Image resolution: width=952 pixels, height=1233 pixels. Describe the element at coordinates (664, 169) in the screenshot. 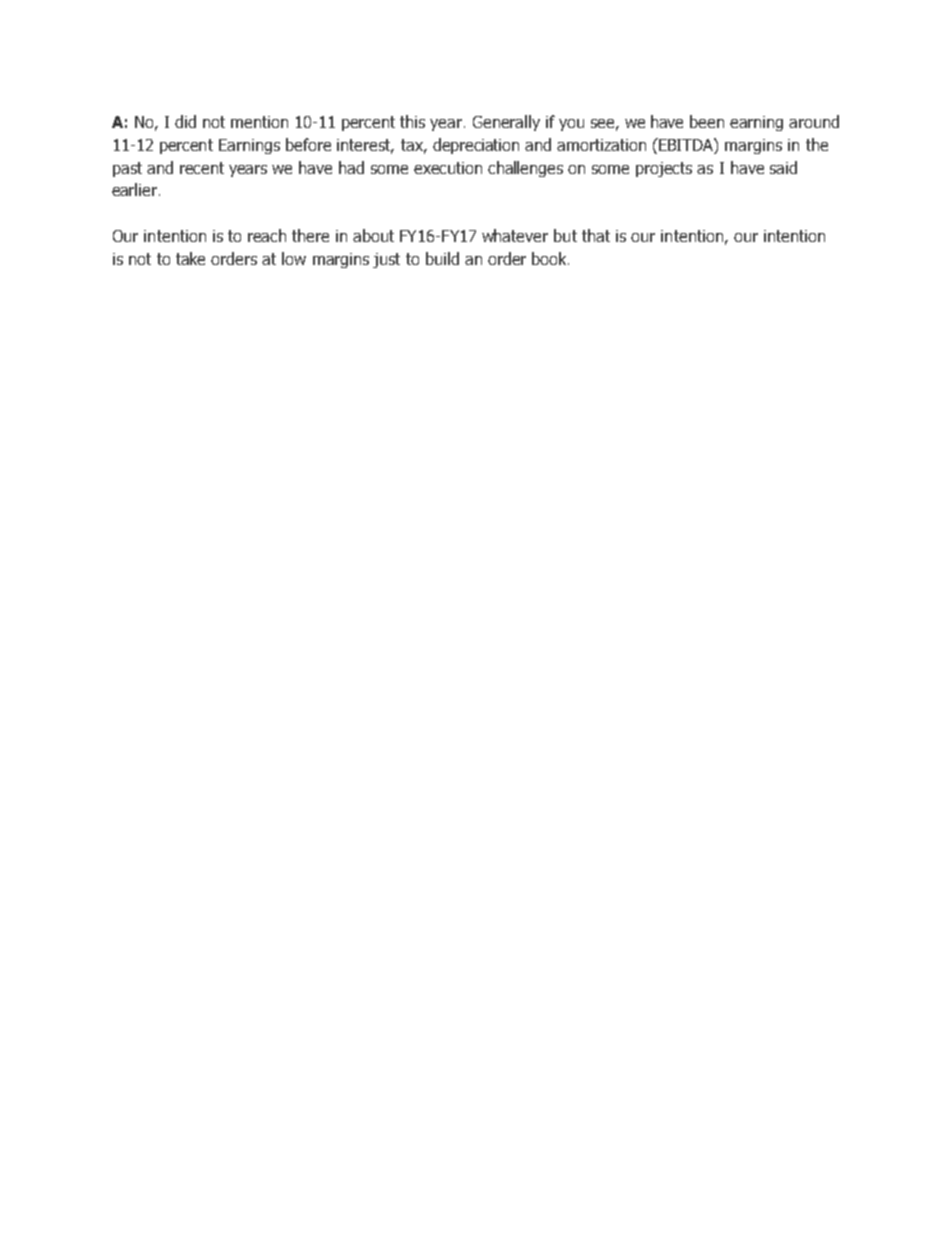

I see `projects` at that location.
